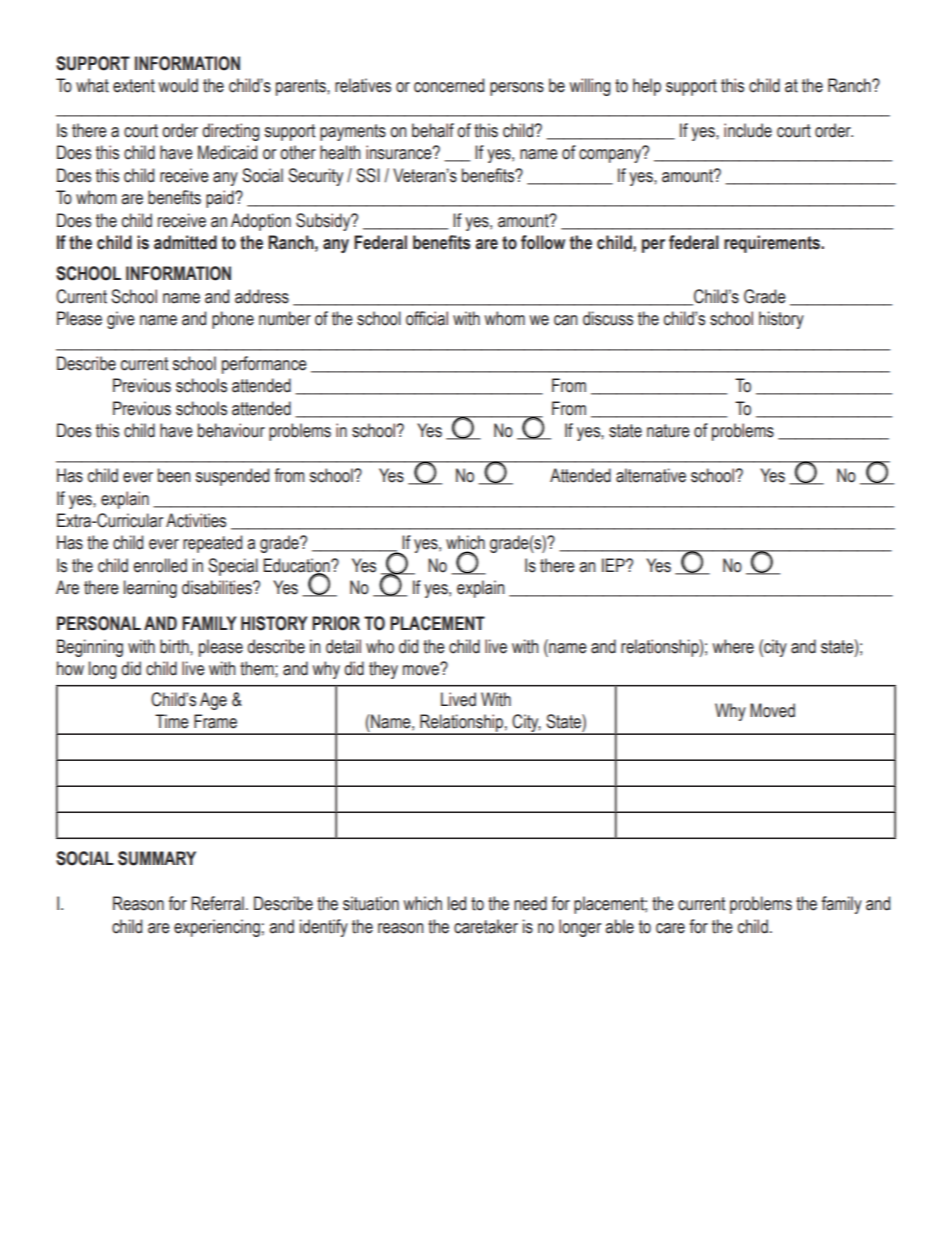  I want to click on requirements, so click(773, 244).
